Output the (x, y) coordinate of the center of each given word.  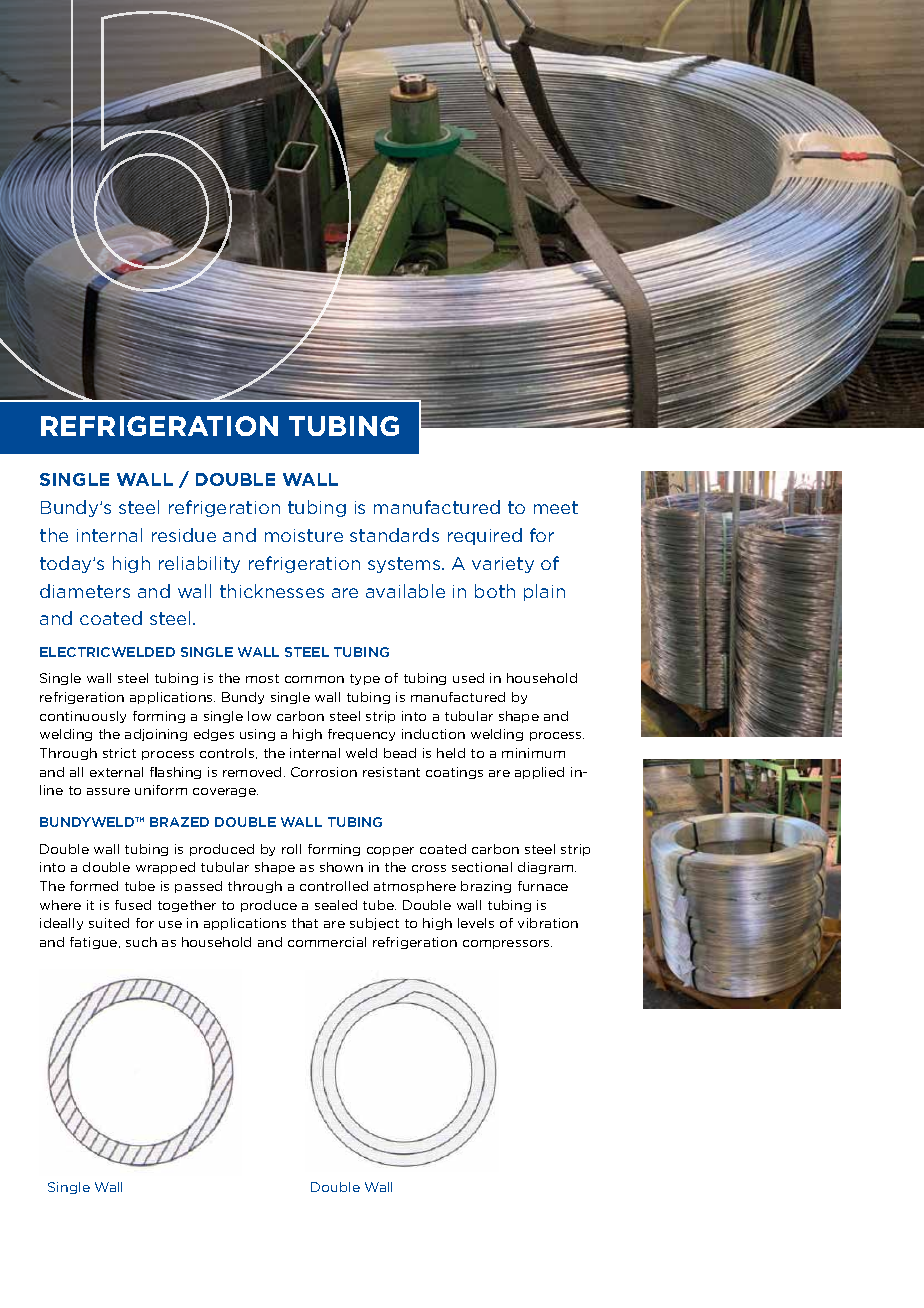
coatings (454, 773)
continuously (83, 717)
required (485, 536)
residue (184, 535)
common (314, 679)
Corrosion (324, 772)
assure (108, 791)
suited (109, 923)
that (305, 923)
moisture (304, 535)
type (365, 679)
